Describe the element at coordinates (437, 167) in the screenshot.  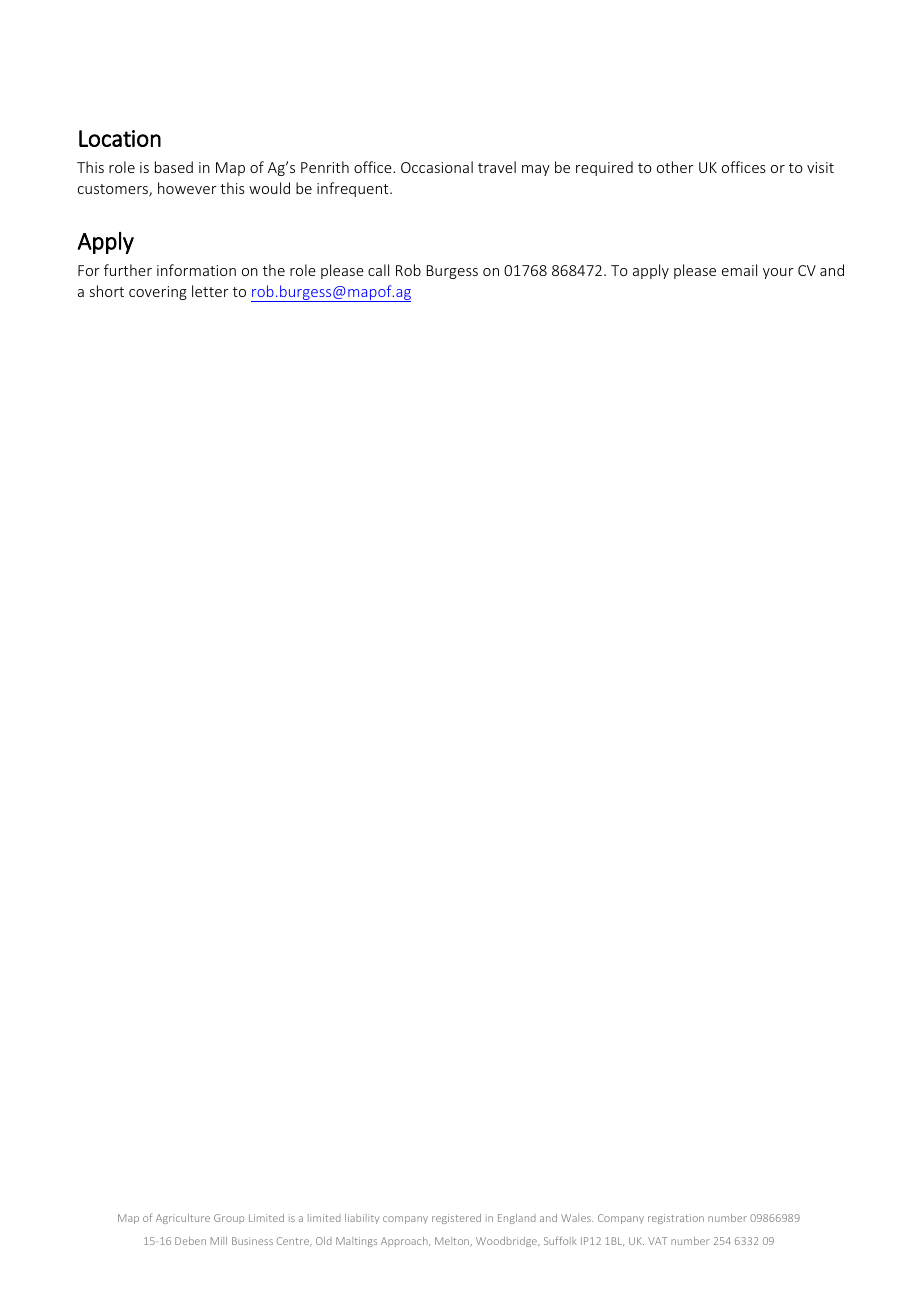
I see `Occasional` at that location.
